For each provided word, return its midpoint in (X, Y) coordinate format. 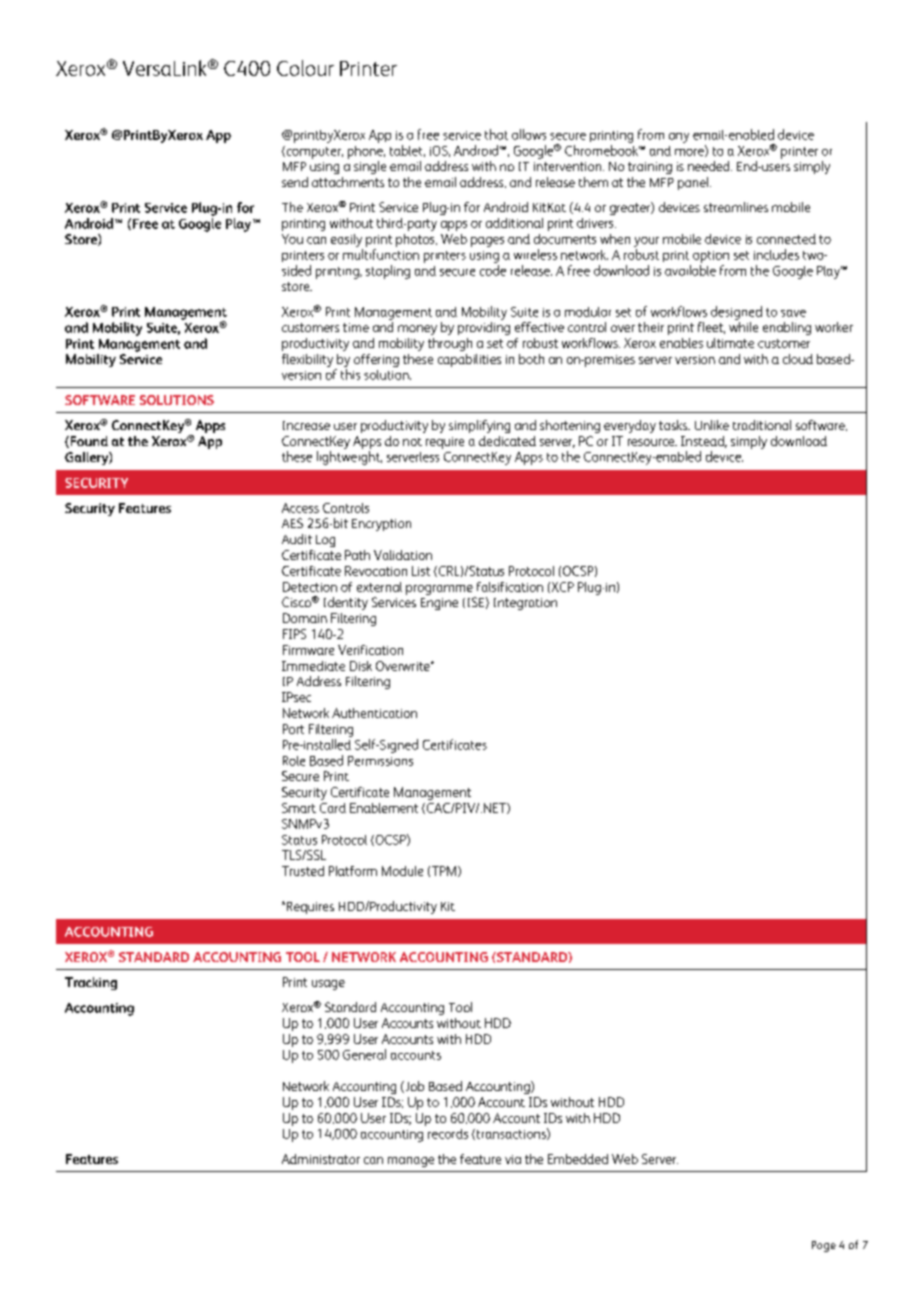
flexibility (307, 360)
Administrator (321, 1159)
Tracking (91, 983)
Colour (305, 68)
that (496, 134)
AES (292, 523)
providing (484, 328)
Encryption (381, 525)
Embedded (578, 1159)
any (679, 138)
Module (402, 871)
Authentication (374, 713)
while (743, 327)
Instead (704, 442)
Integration (525, 604)
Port (293, 729)
